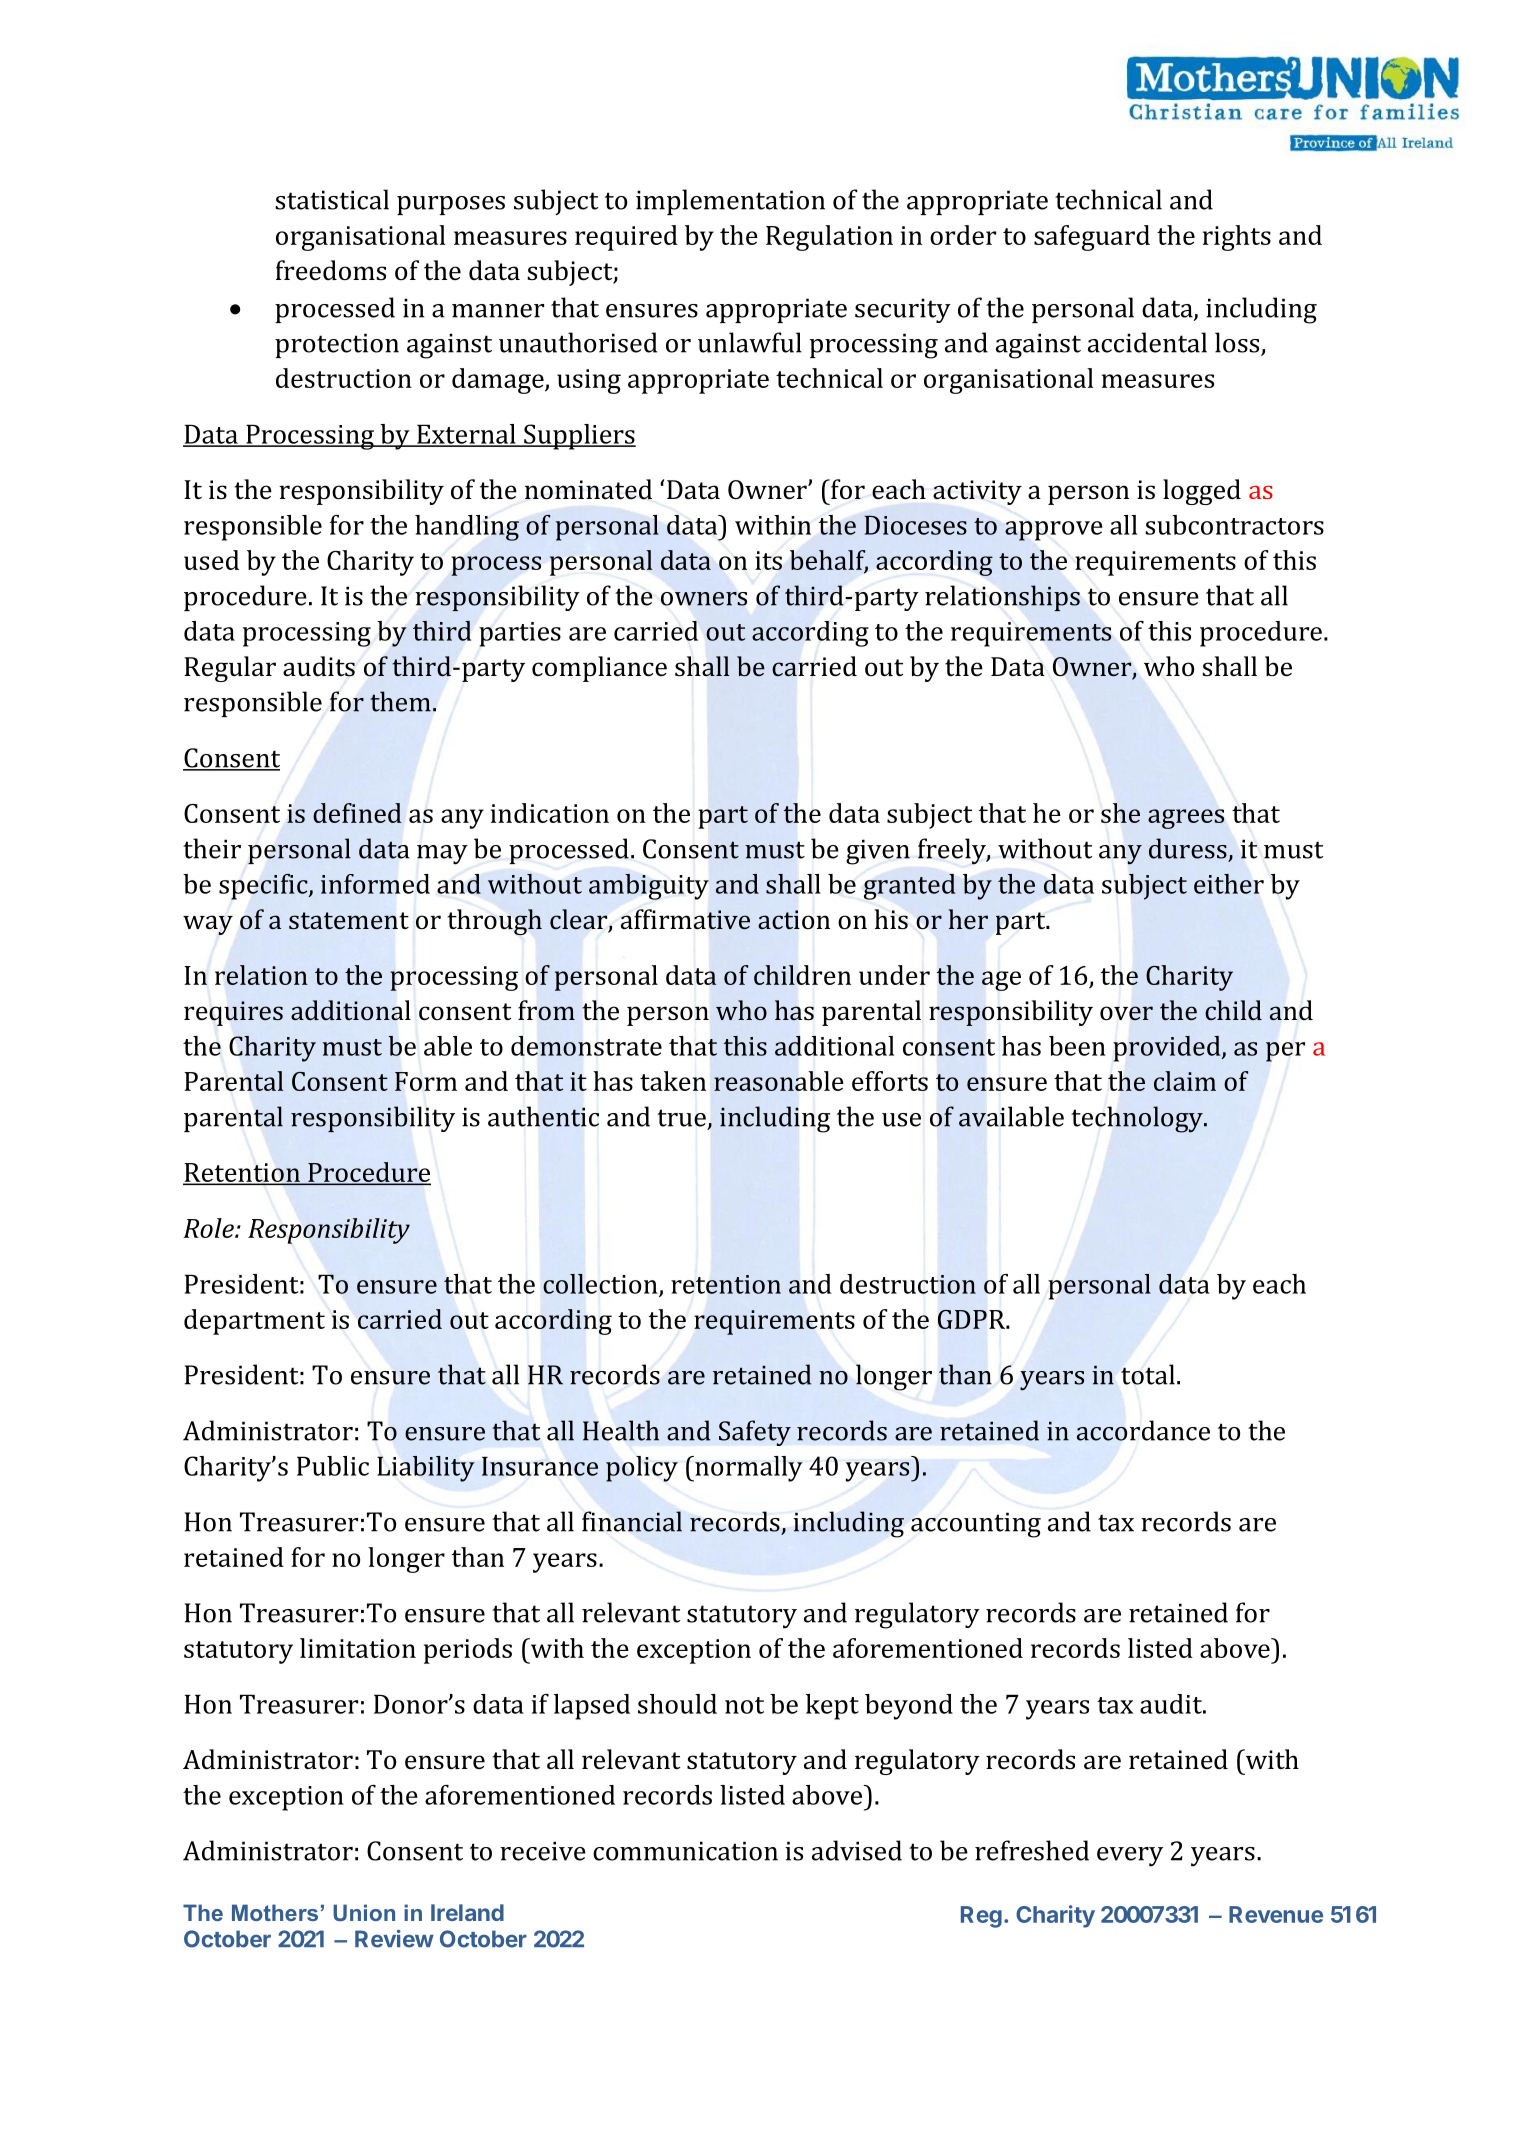 Image resolution: width=1513 pixels, height=2140 pixels. What do you see at coordinates (1148, 1374) in the document?
I see `total` at bounding box center [1148, 1374].
